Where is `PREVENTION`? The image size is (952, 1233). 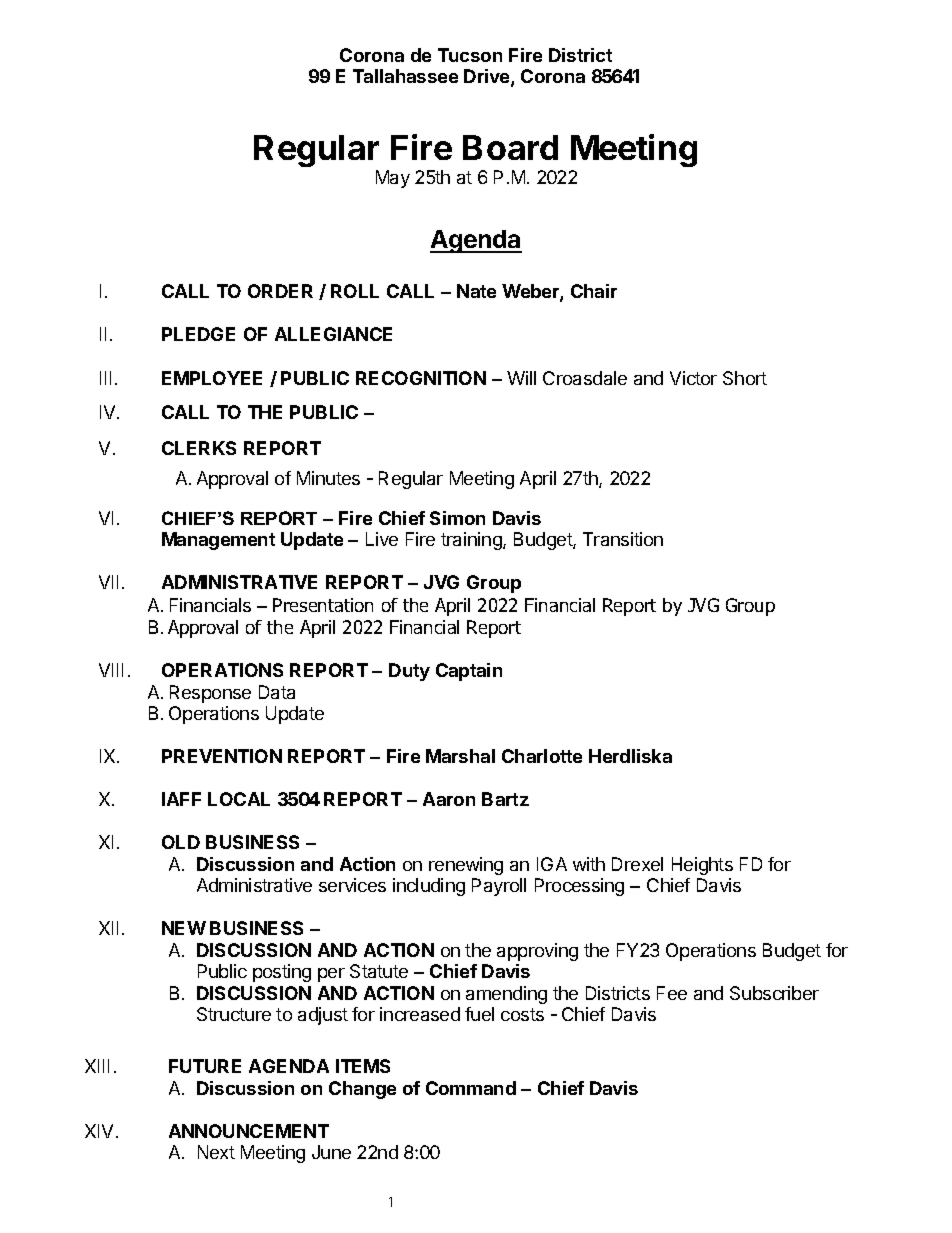 PREVENTION is located at coordinates (222, 756).
